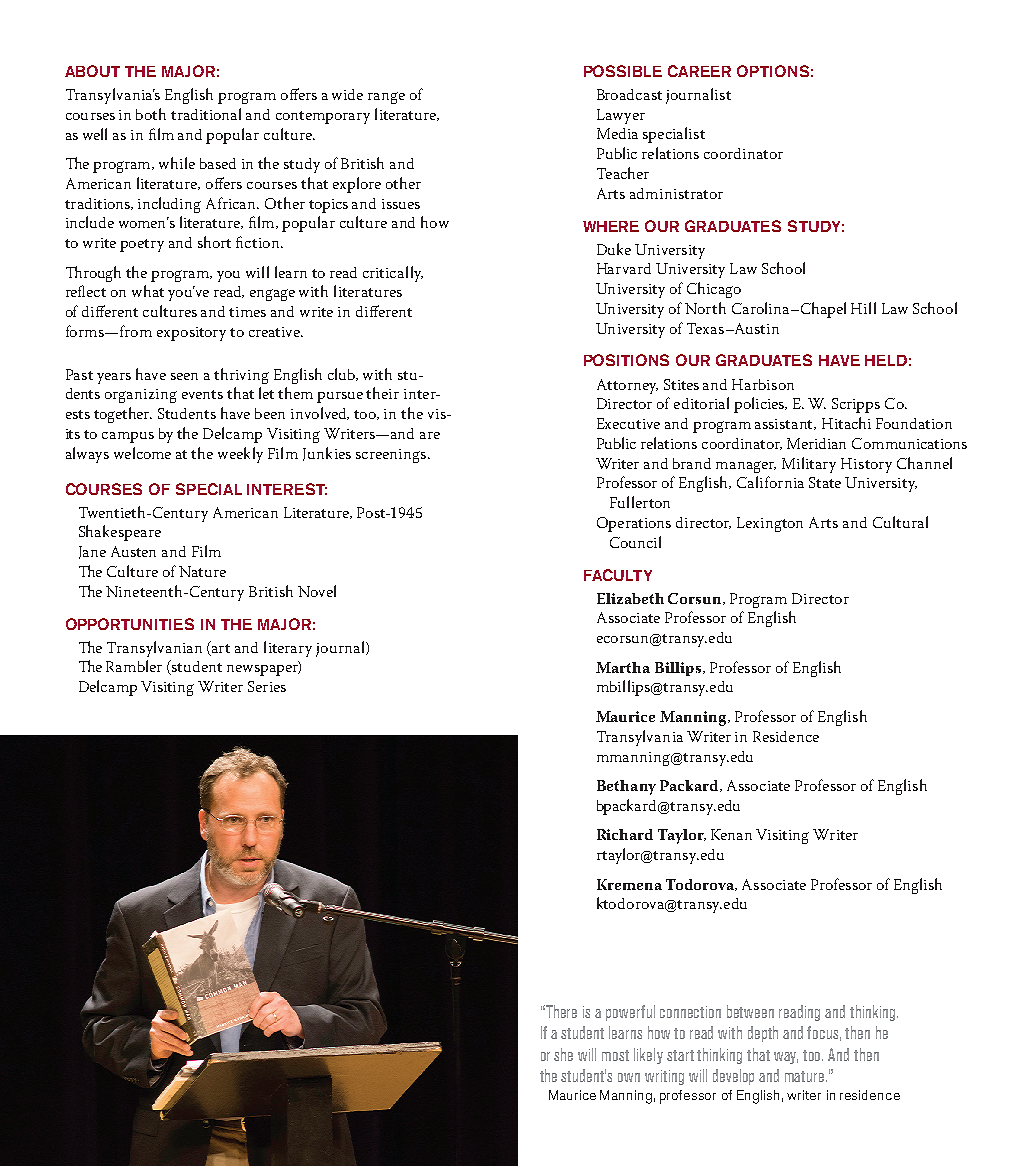 Image resolution: width=1036 pixels, height=1166 pixels. I want to click on traditional, so click(206, 114).
